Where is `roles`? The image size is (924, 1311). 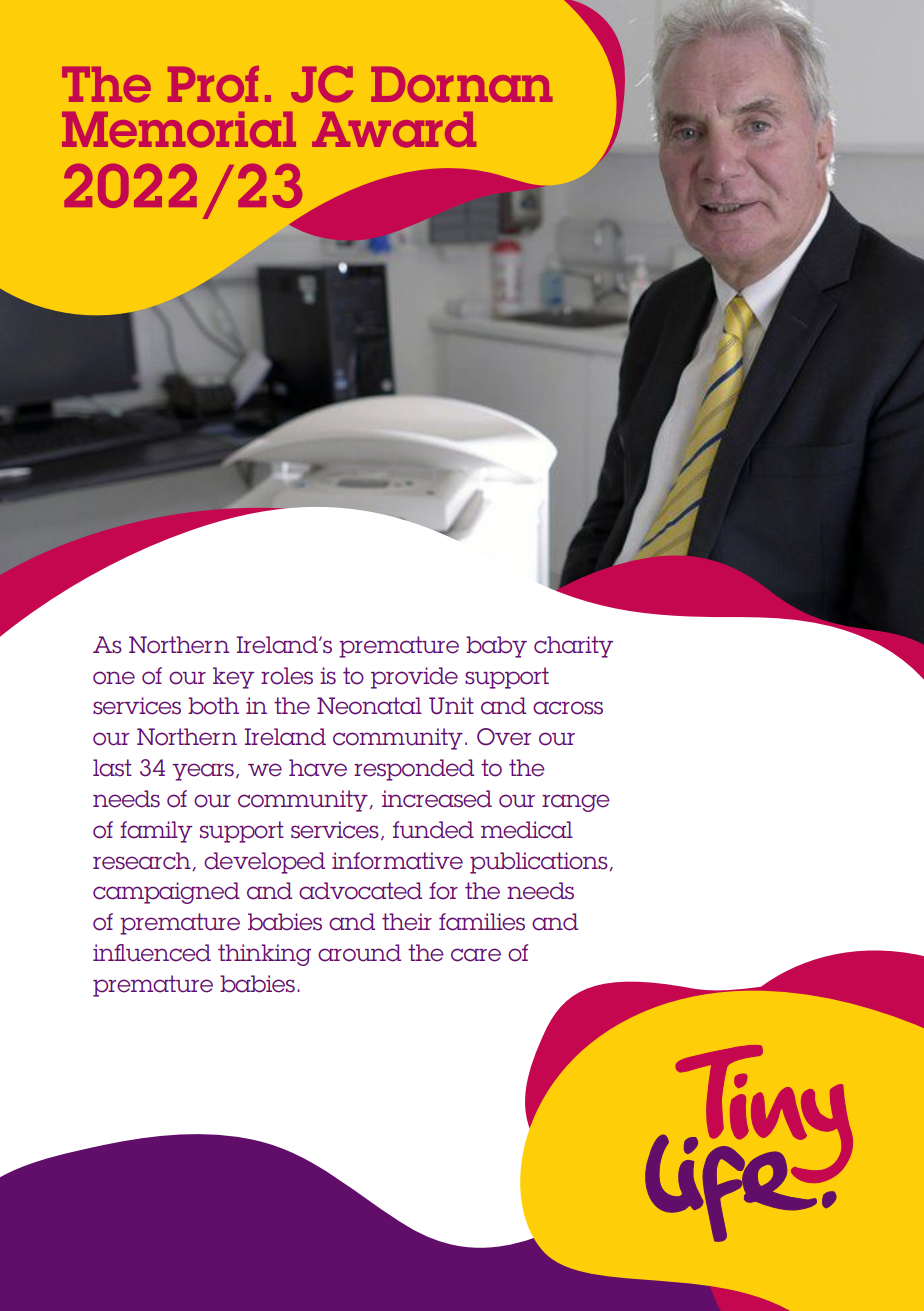 roles is located at coordinates (287, 676).
